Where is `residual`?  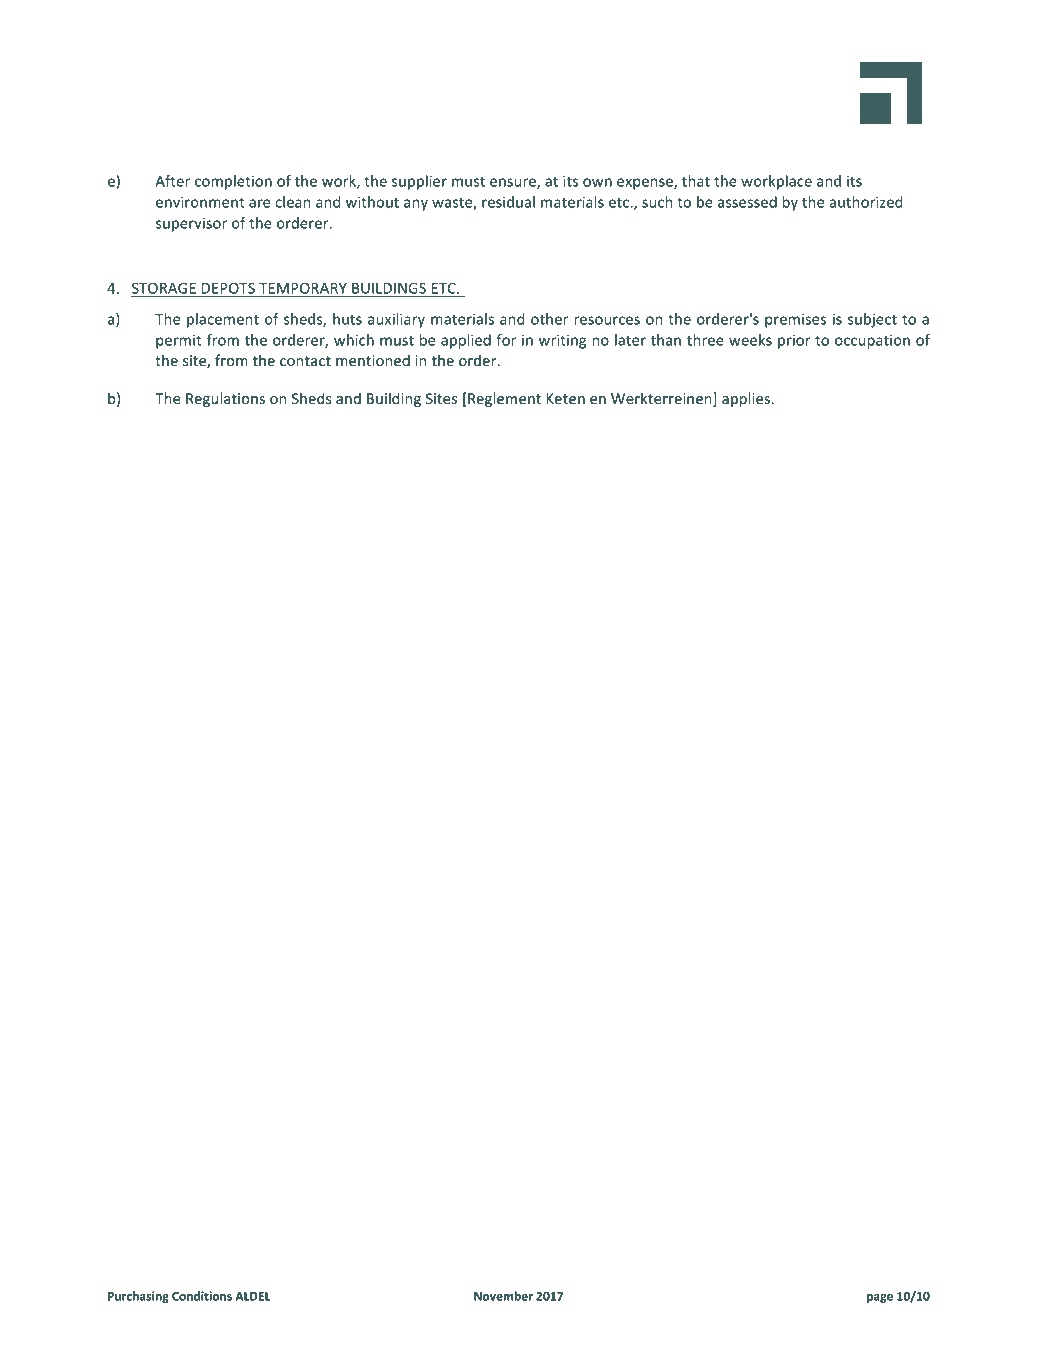
residual is located at coordinates (508, 202).
